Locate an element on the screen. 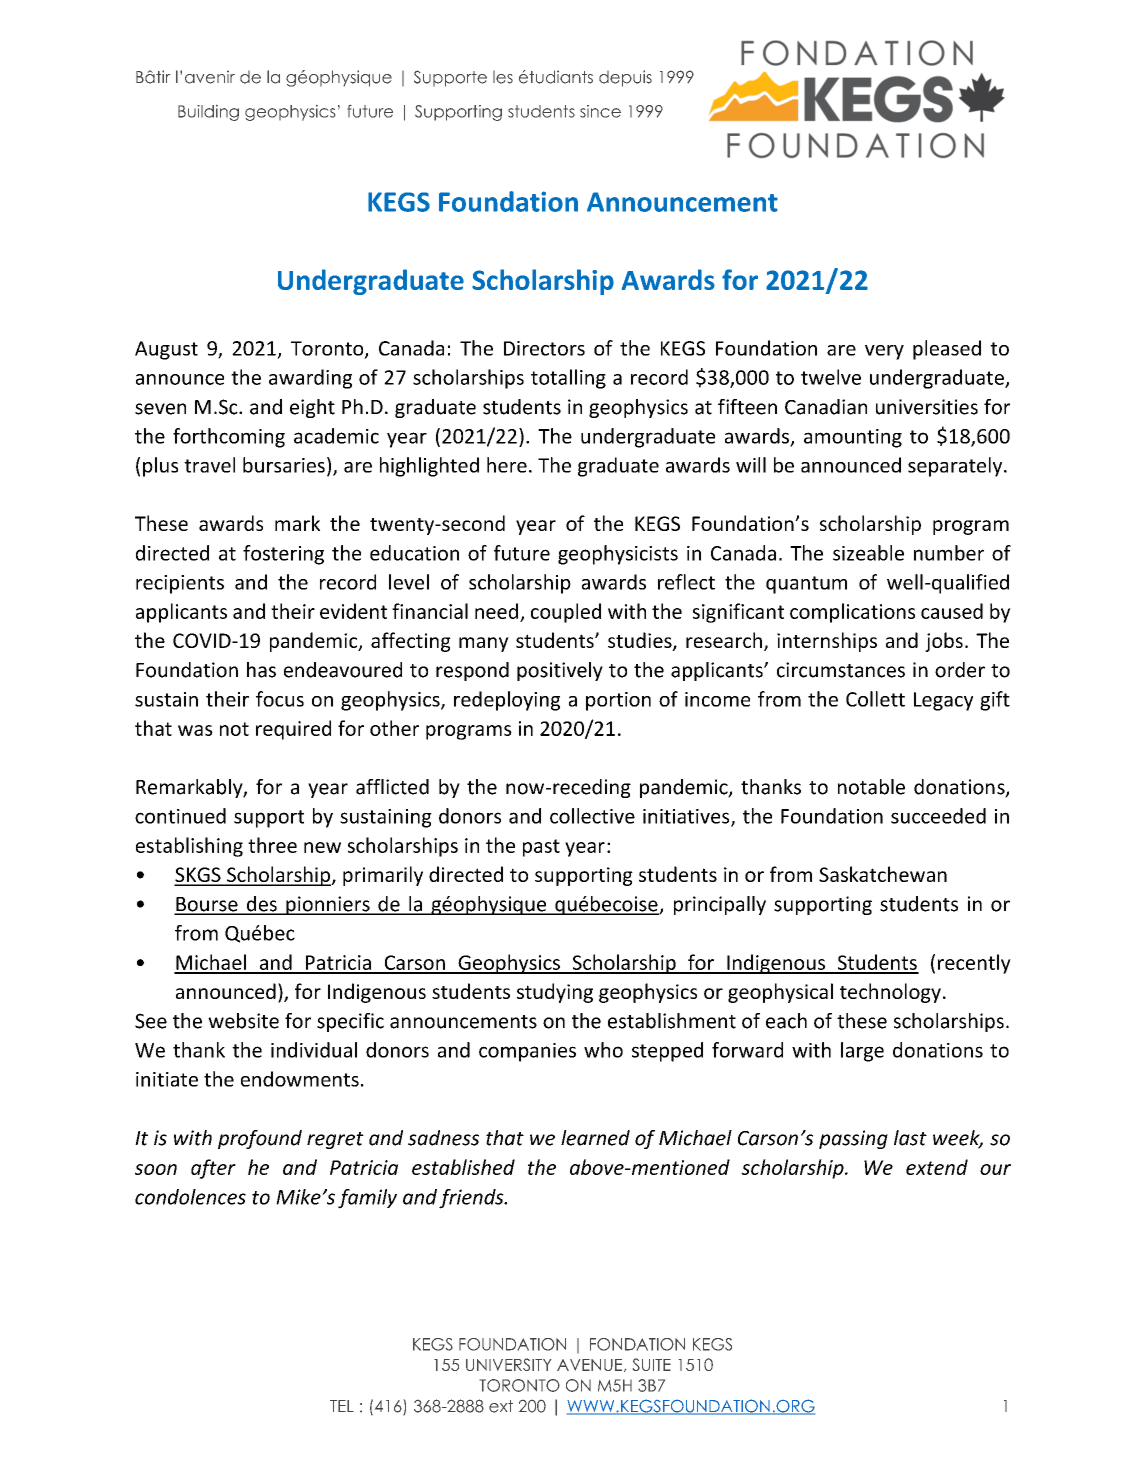 The height and width of the screenshot is (1482, 1145). since is located at coordinates (600, 111).
